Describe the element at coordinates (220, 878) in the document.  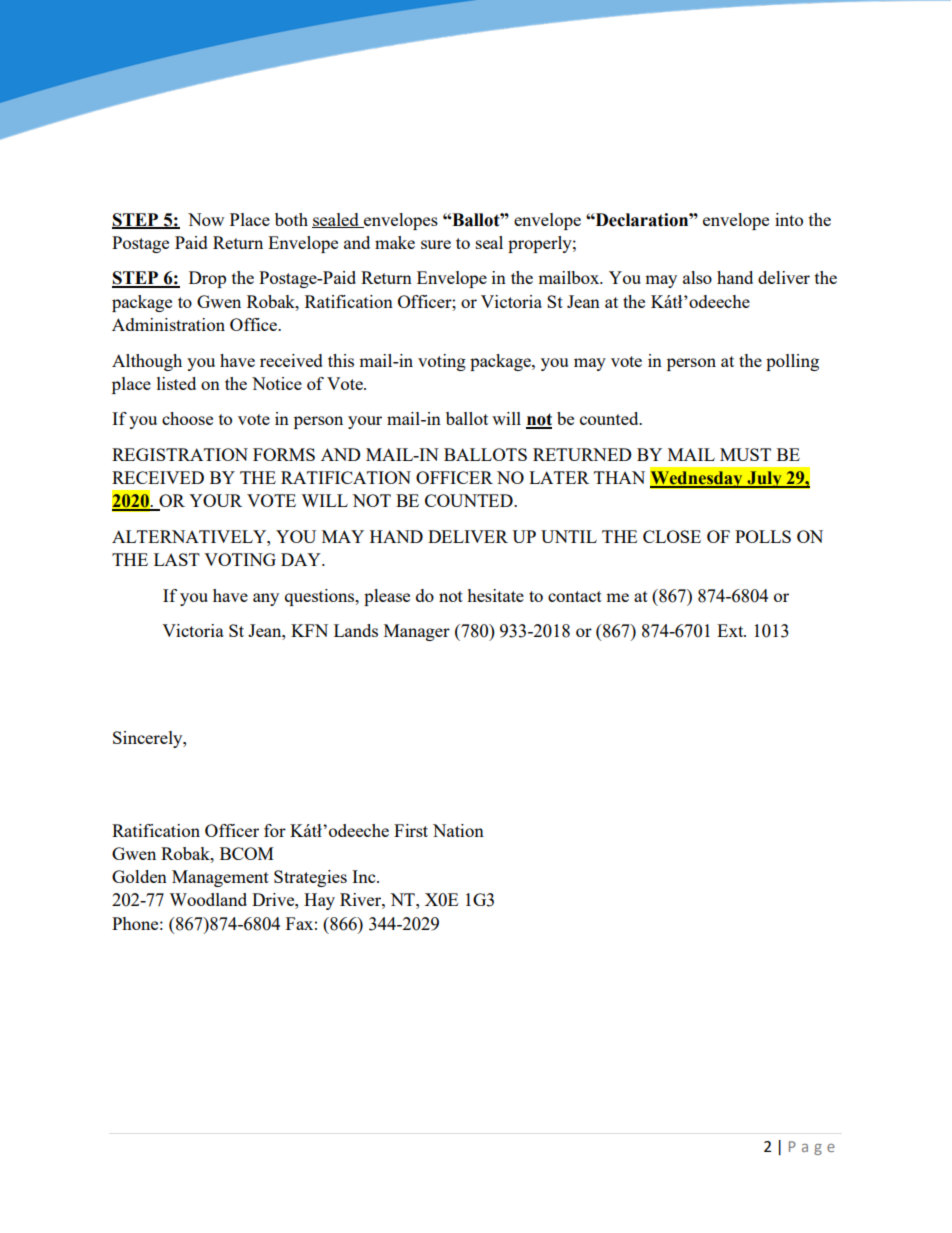
I see `Management` at that location.
